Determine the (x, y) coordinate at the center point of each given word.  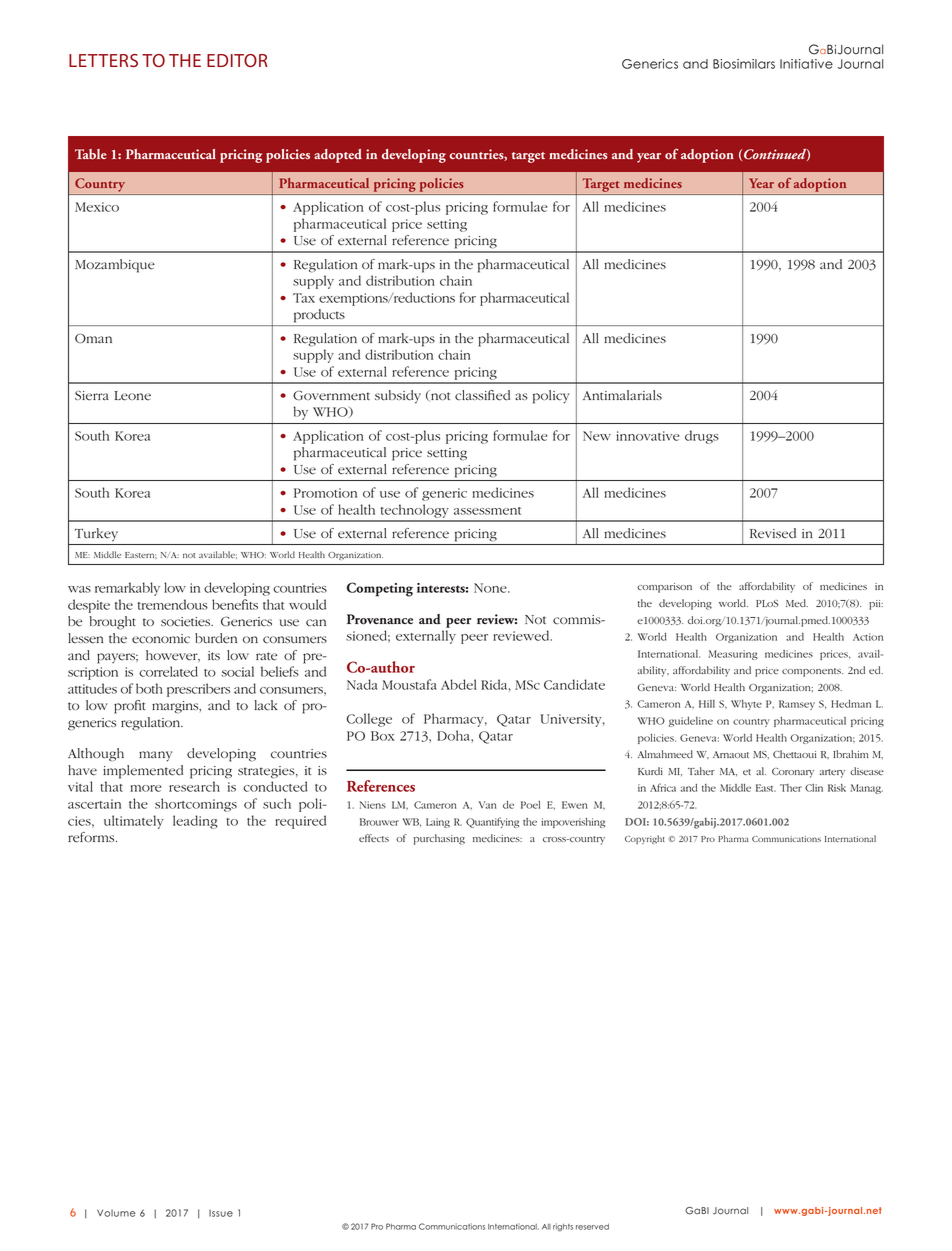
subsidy (398, 397)
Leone (132, 396)
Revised (773, 533)
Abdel (459, 684)
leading (195, 822)
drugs (702, 437)
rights (563, 1227)
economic (161, 639)
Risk (837, 788)
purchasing (439, 839)
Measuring (733, 655)
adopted (338, 156)
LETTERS (103, 60)
